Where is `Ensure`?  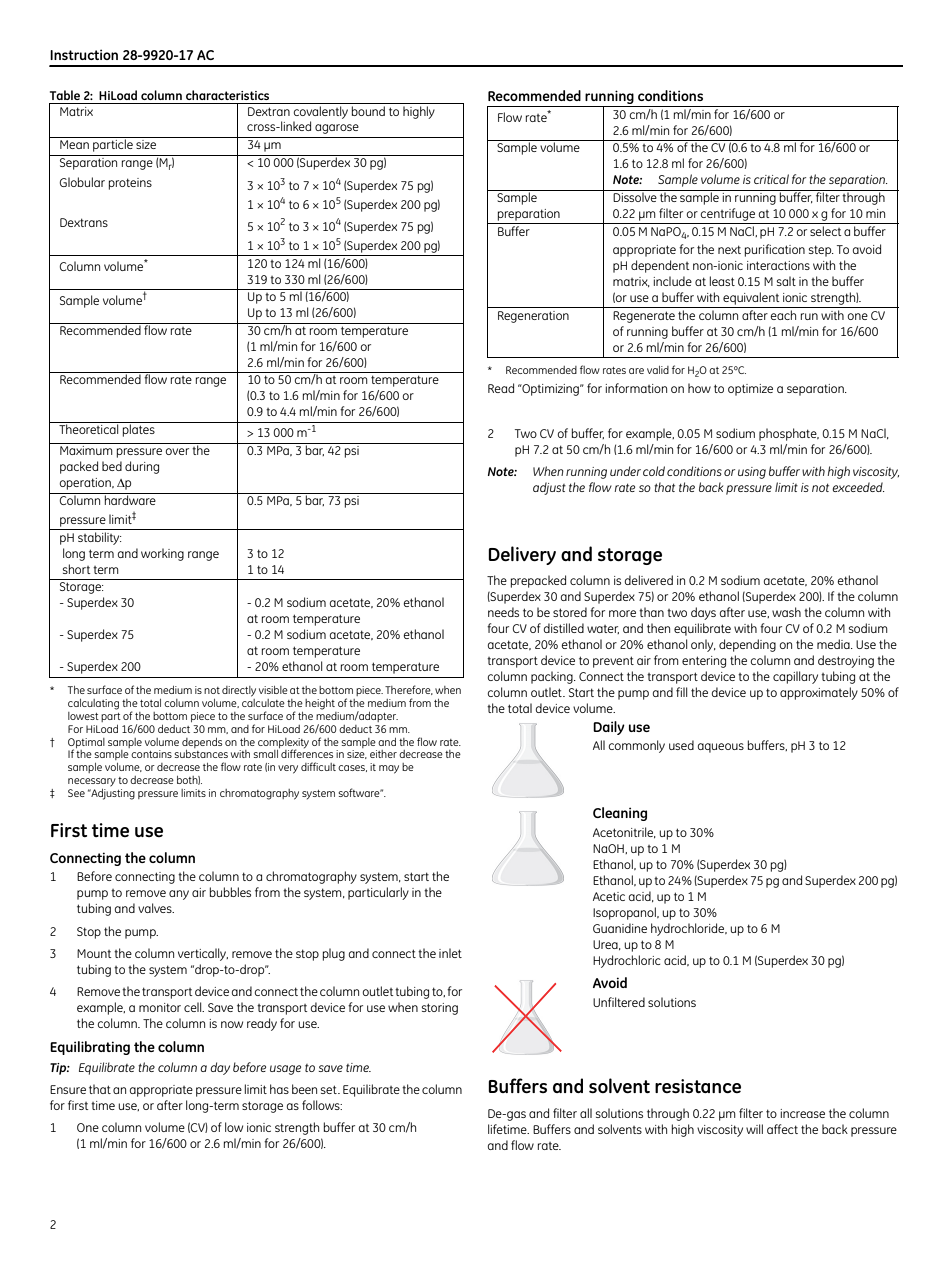 Ensure is located at coordinates (68, 1089).
